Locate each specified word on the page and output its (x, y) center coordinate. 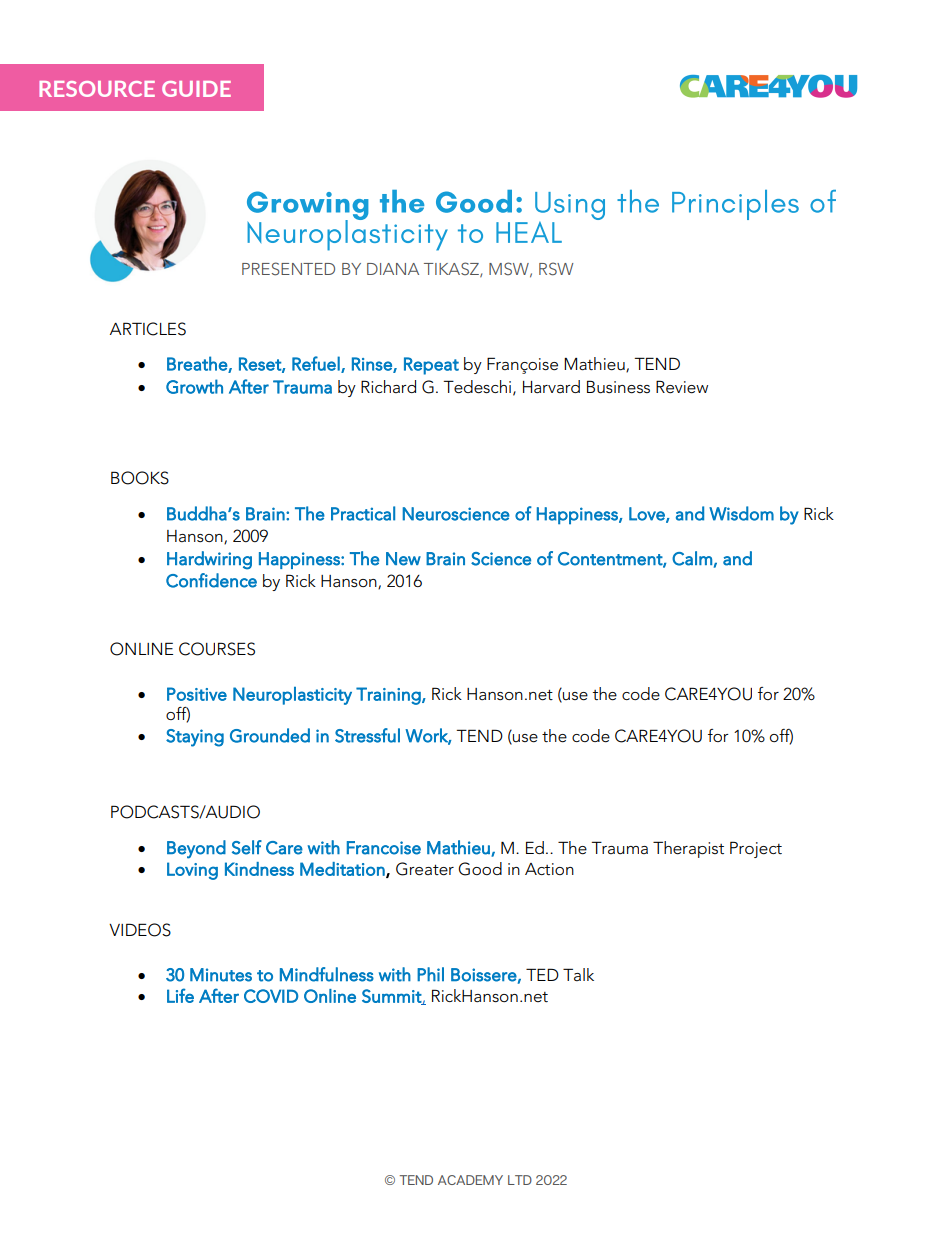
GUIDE (196, 89)
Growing (308, 207)
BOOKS (140, 478)
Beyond (196, 849)
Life (180, 995)
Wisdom (741, 513)
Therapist (688, 849)
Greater (425, 869)
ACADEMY (470, 1180)
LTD (520, 1180)
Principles (735, 205)
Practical (363, 513)
